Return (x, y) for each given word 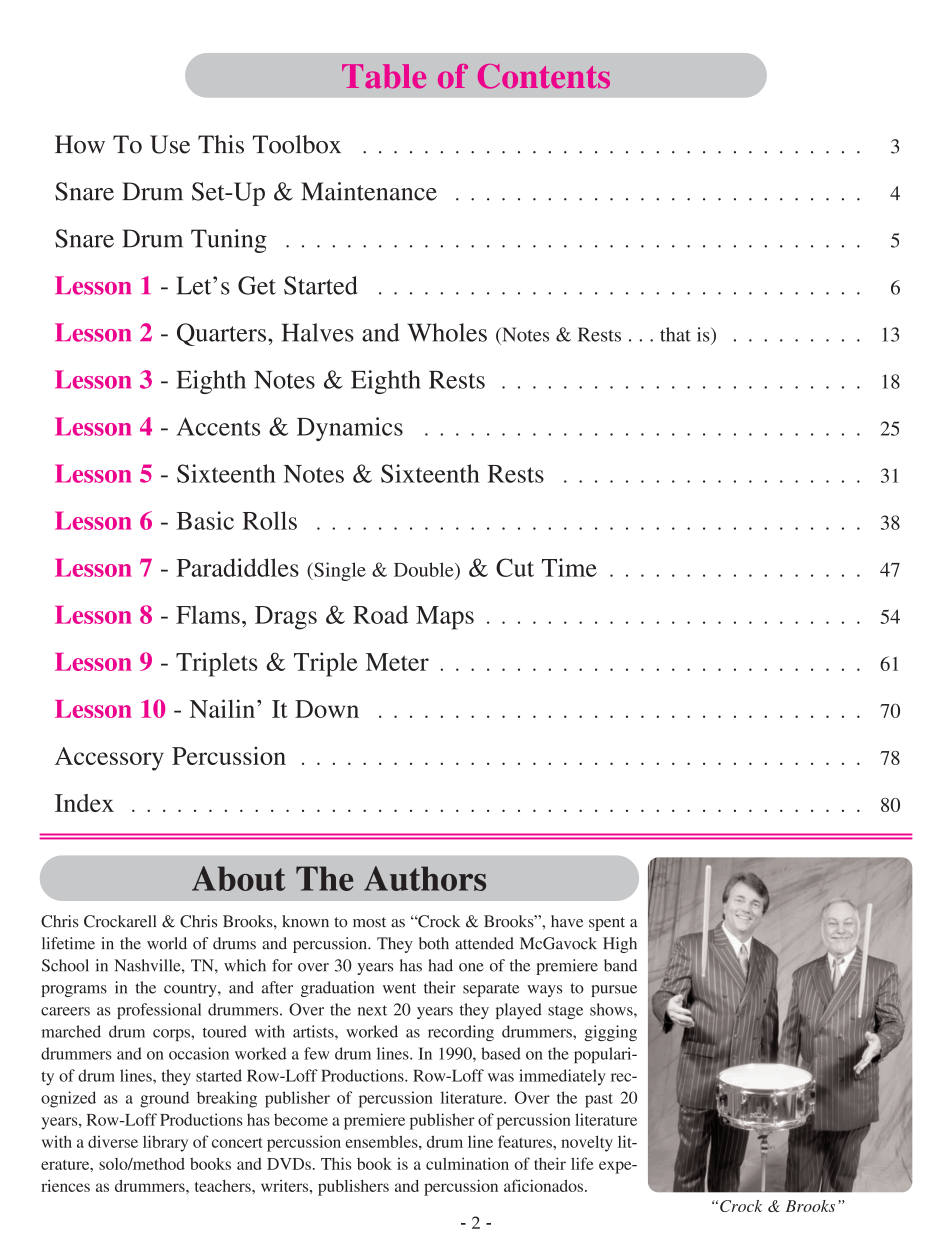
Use (170, 144)
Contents (544, 76)
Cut (515, 567)
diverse (113, 1141)
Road (380, 614)
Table (384, 76)
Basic (205, 520)
